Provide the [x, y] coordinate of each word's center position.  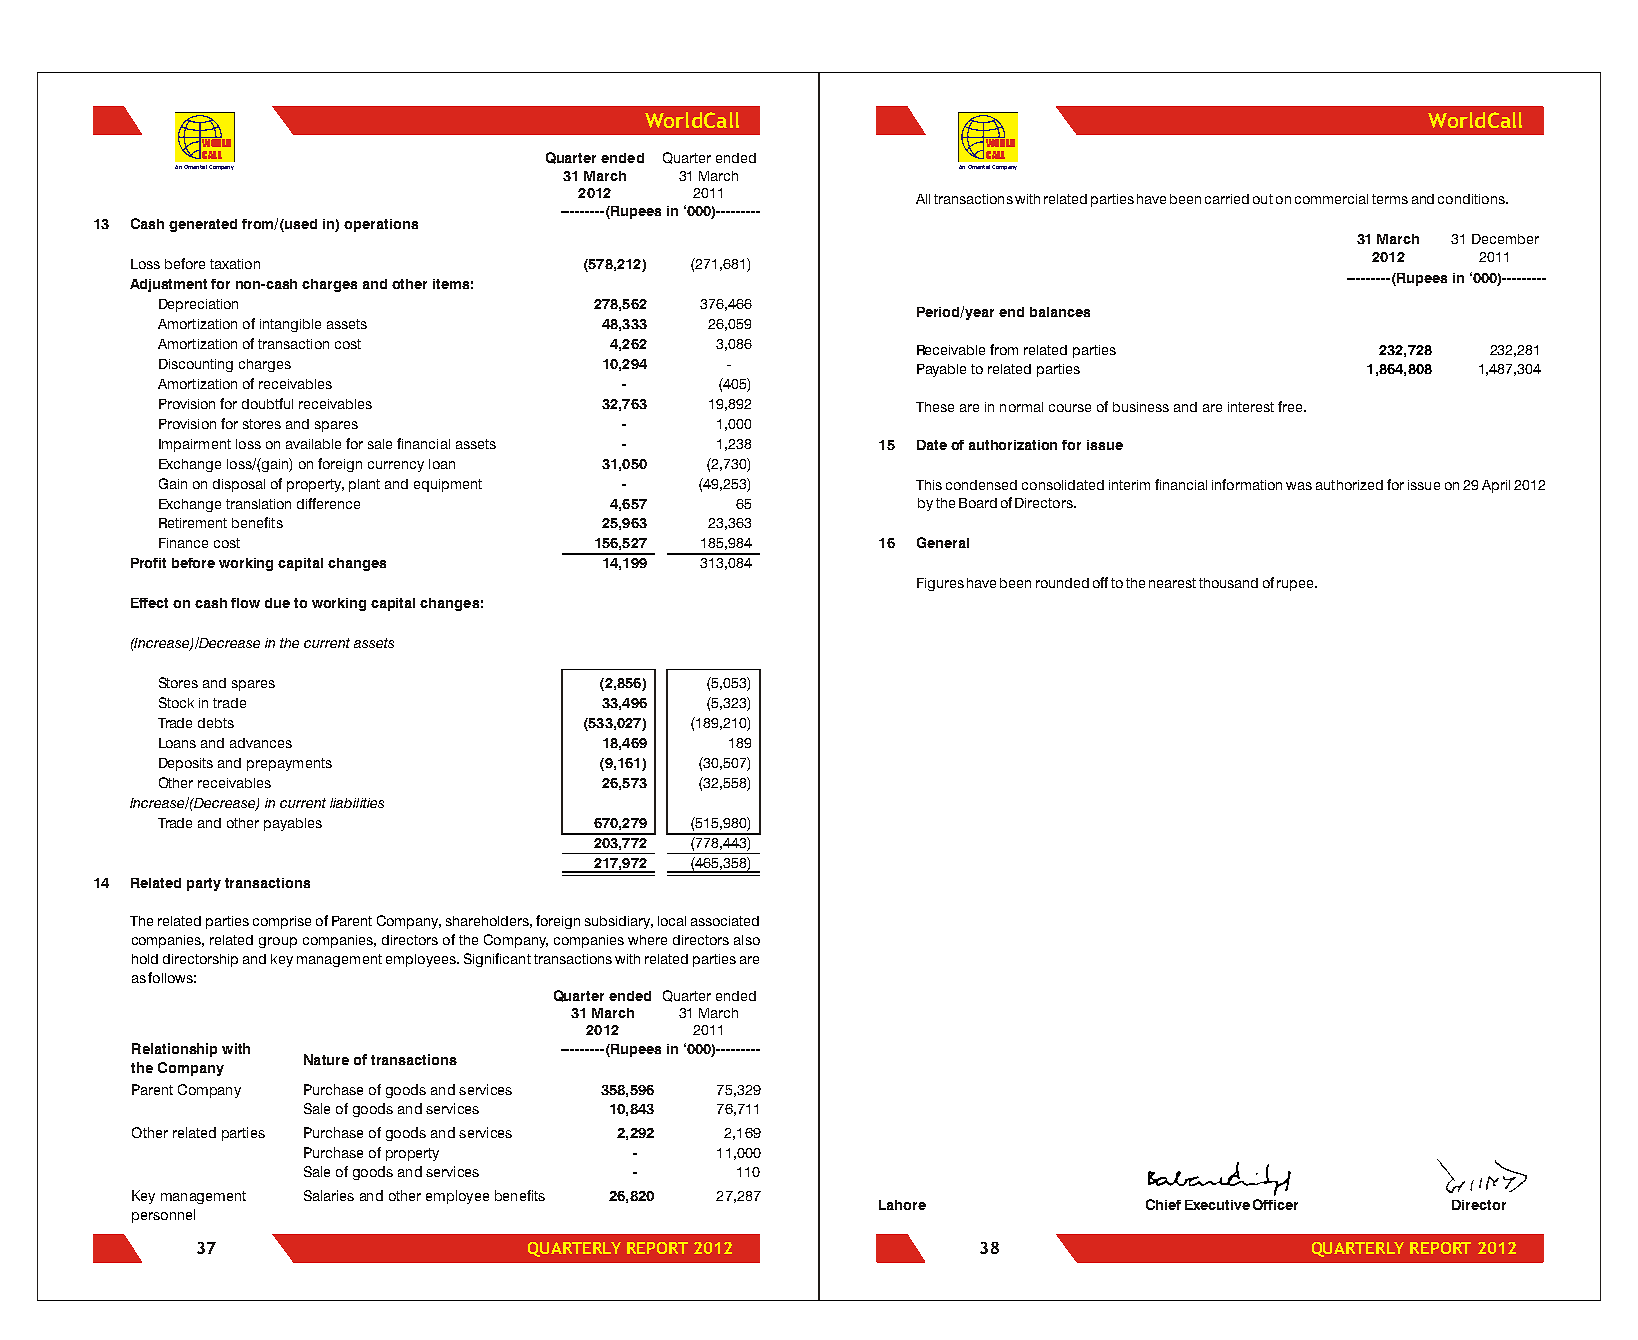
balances [1060, 312]
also [747, 940]
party [204, 884]
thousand [1228, 583]
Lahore [902, 1205]
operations [381, 225]
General [943, 542]
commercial [1331, 199]
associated [725, 921]
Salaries [329, 1195]
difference [328, 503]
